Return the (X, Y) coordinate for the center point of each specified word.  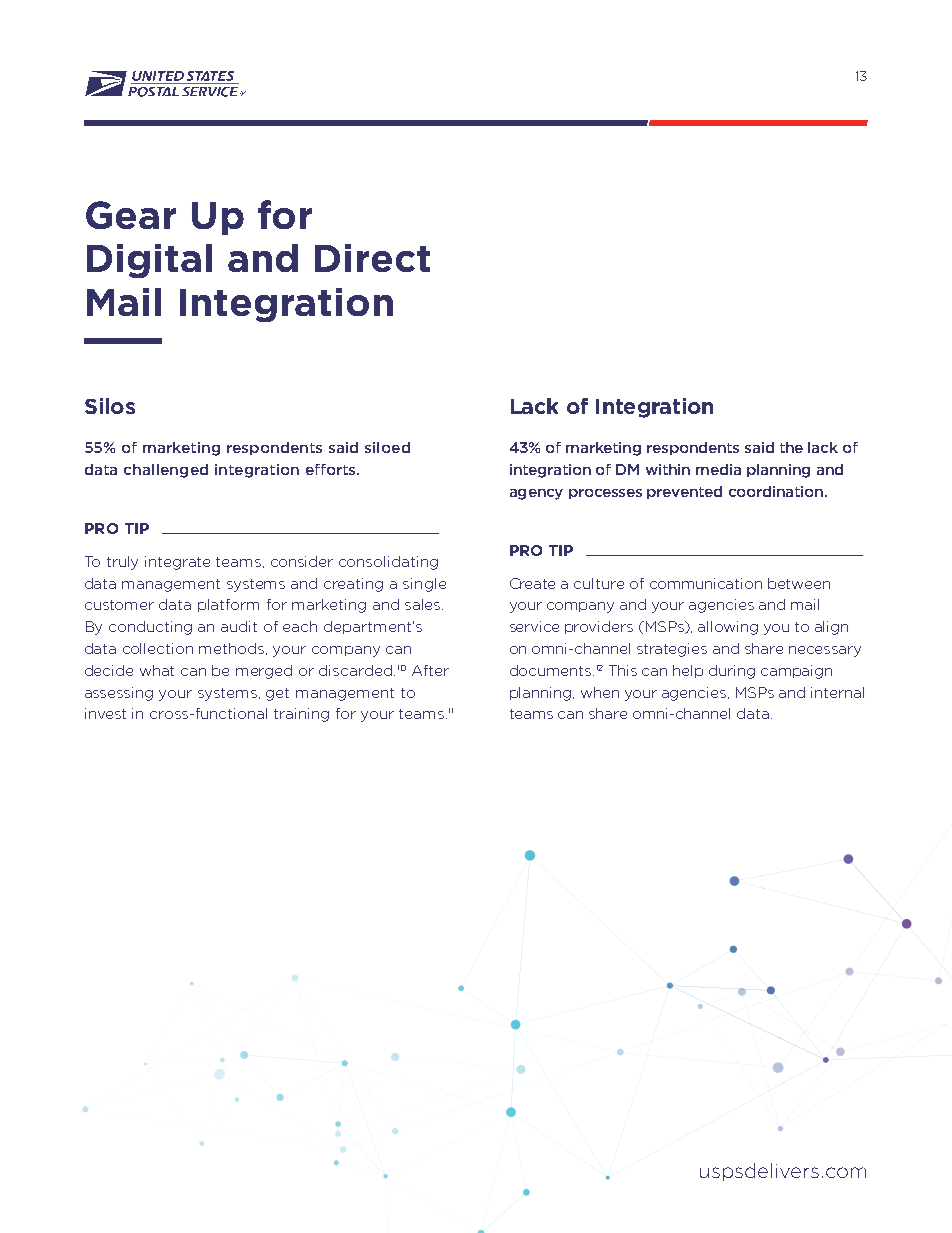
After (430, 670)
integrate (177, 563)
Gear (131, 215)
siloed (387, 447)
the (791, 447)
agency (536, 494)
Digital (149, 261)
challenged (166, 471)
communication (706, 583)
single (424, 585)
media (718, 469)
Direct (372, 258)
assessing (119, 694)
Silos (110, 406)
